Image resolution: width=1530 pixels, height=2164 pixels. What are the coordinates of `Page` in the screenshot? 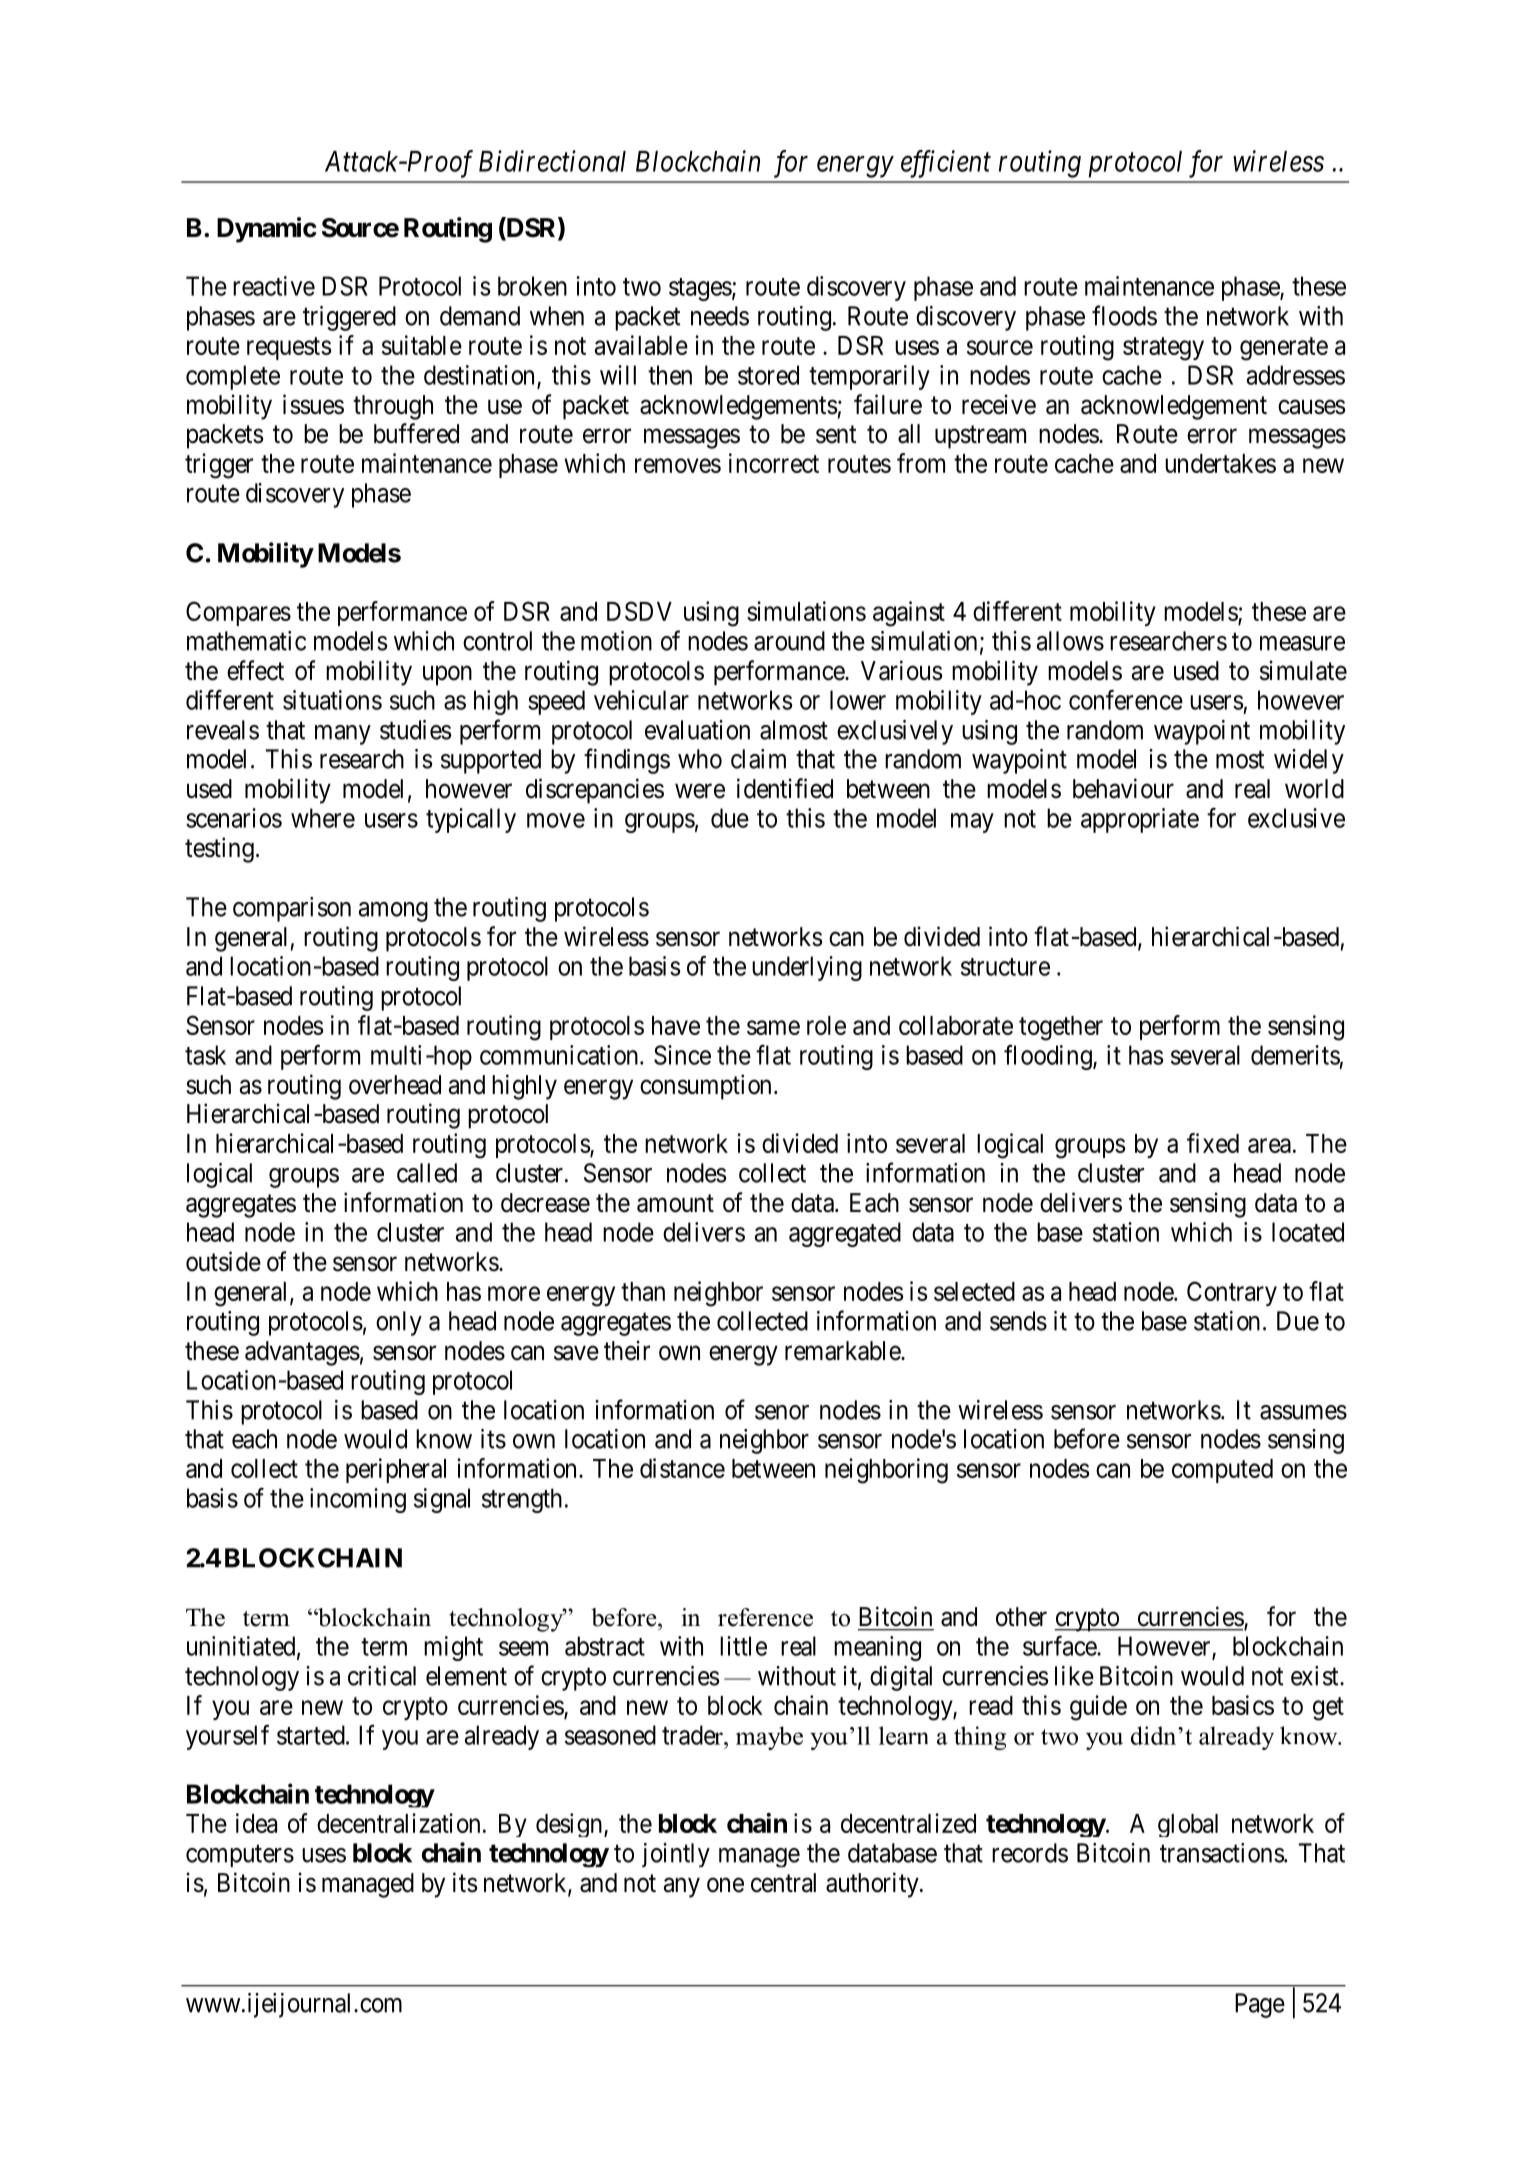 It's located at (1260, 2005).
